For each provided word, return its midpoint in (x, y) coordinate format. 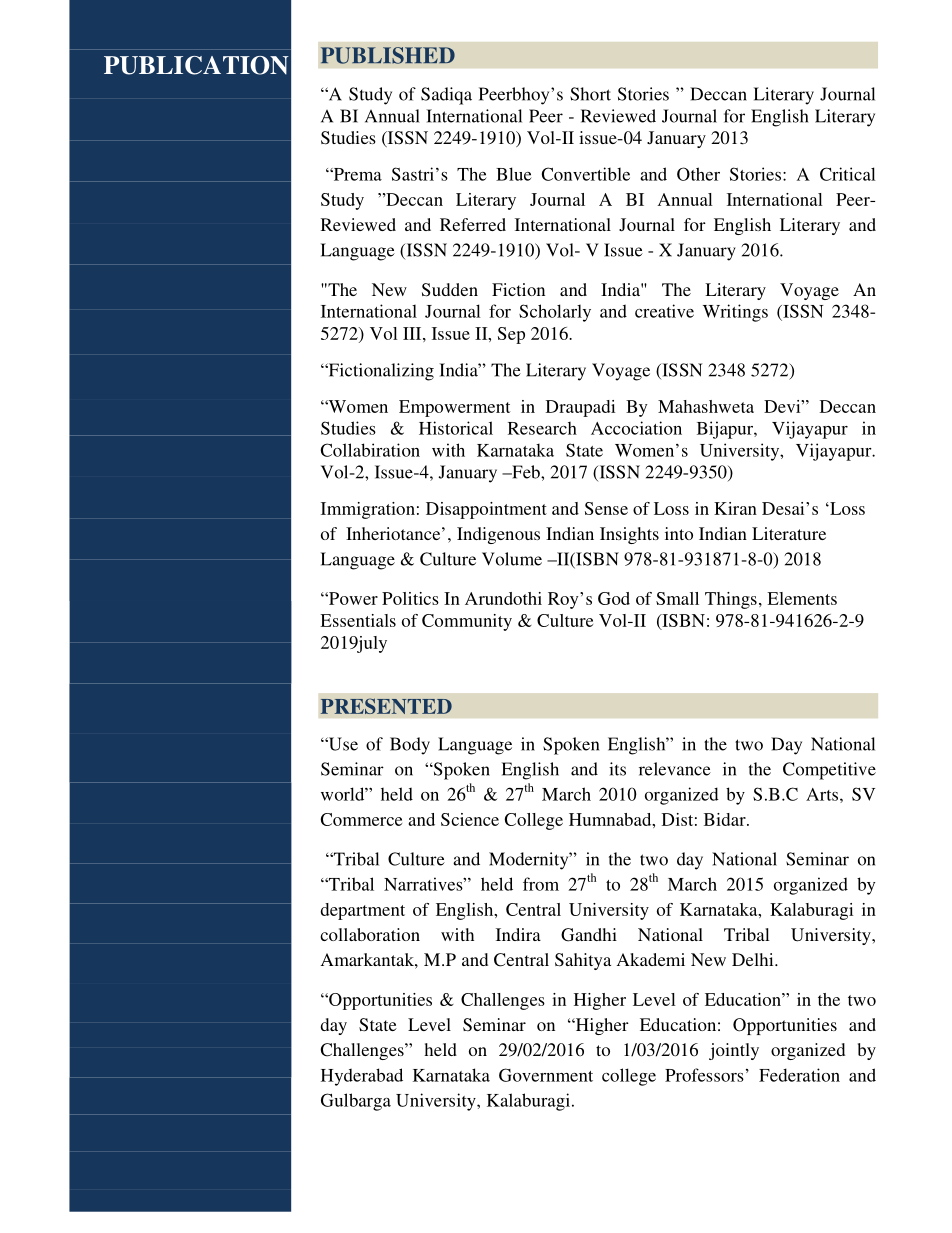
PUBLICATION (196, 65)
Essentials (358, 620)
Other (698, 174)
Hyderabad (362, 1077)
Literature (789, 533)
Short (590, 94)
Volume (512, 559)
